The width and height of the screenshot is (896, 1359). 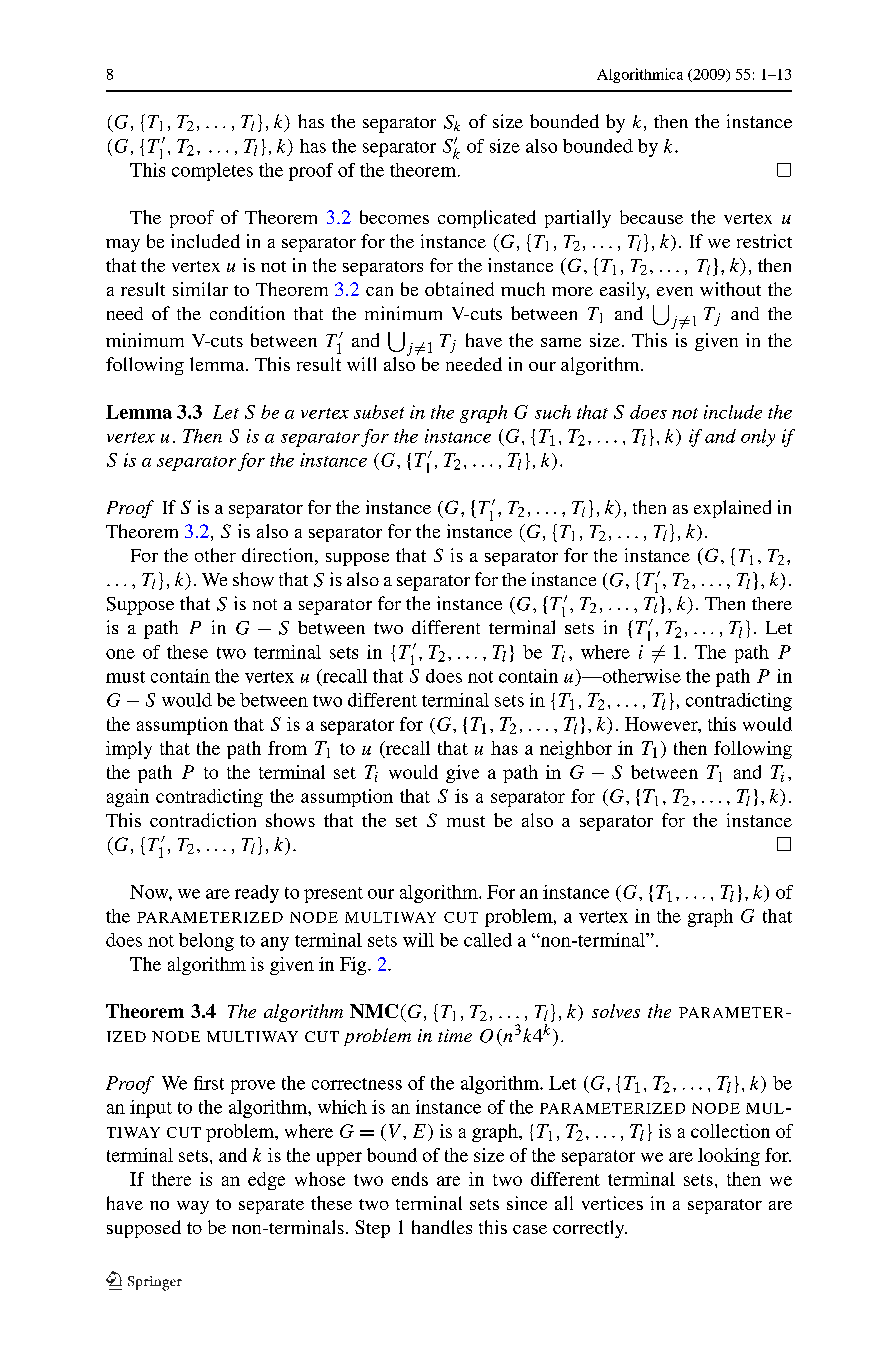 What do you see at coordinates (487, 219) in the screenshot?
I see `complicated` at bounding box center [487, 219].
